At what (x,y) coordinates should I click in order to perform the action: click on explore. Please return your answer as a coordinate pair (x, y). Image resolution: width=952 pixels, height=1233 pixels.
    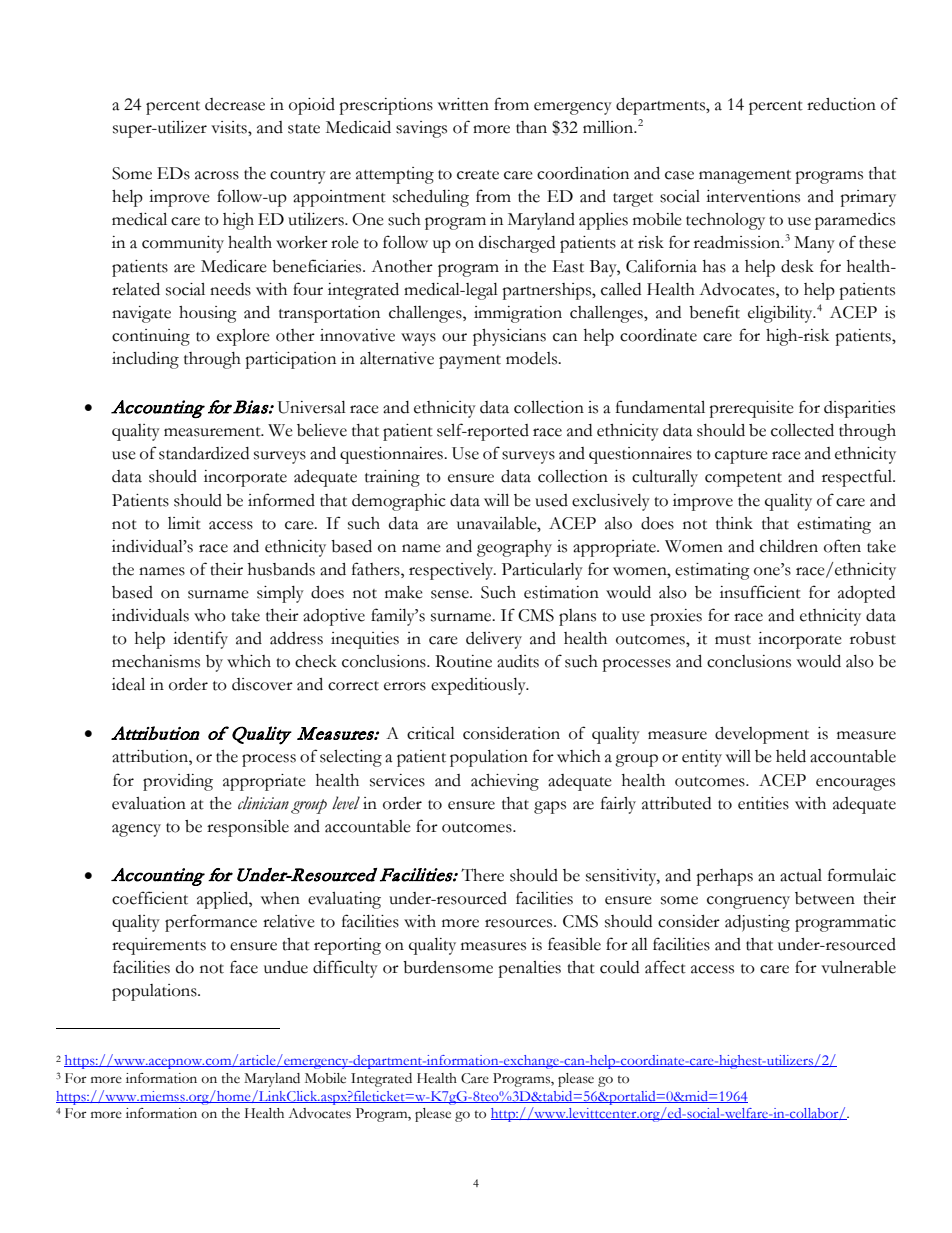
    Looking at the image, I should click on (243, 337).
